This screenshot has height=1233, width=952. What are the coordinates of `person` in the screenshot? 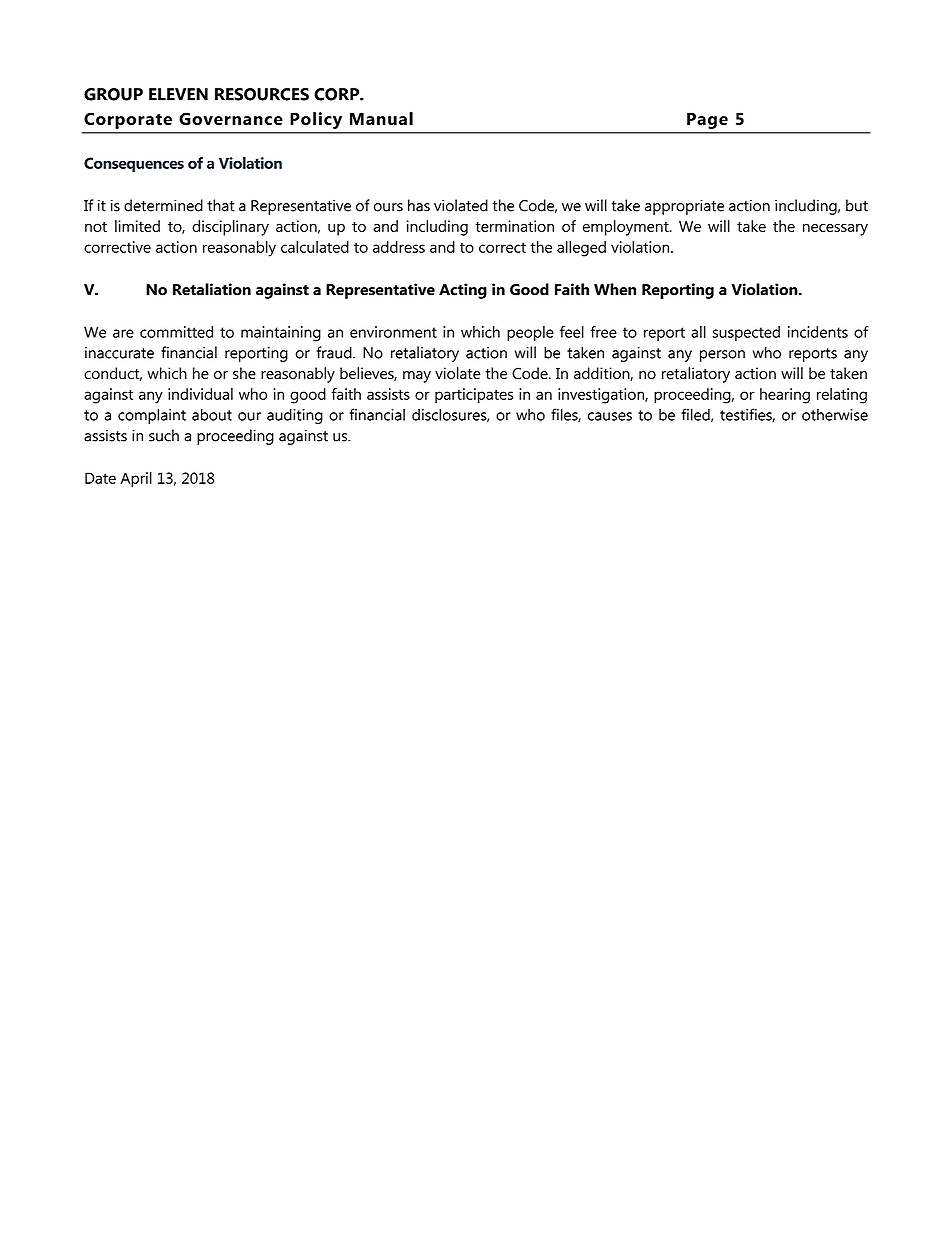 It's located at (722, 356).
